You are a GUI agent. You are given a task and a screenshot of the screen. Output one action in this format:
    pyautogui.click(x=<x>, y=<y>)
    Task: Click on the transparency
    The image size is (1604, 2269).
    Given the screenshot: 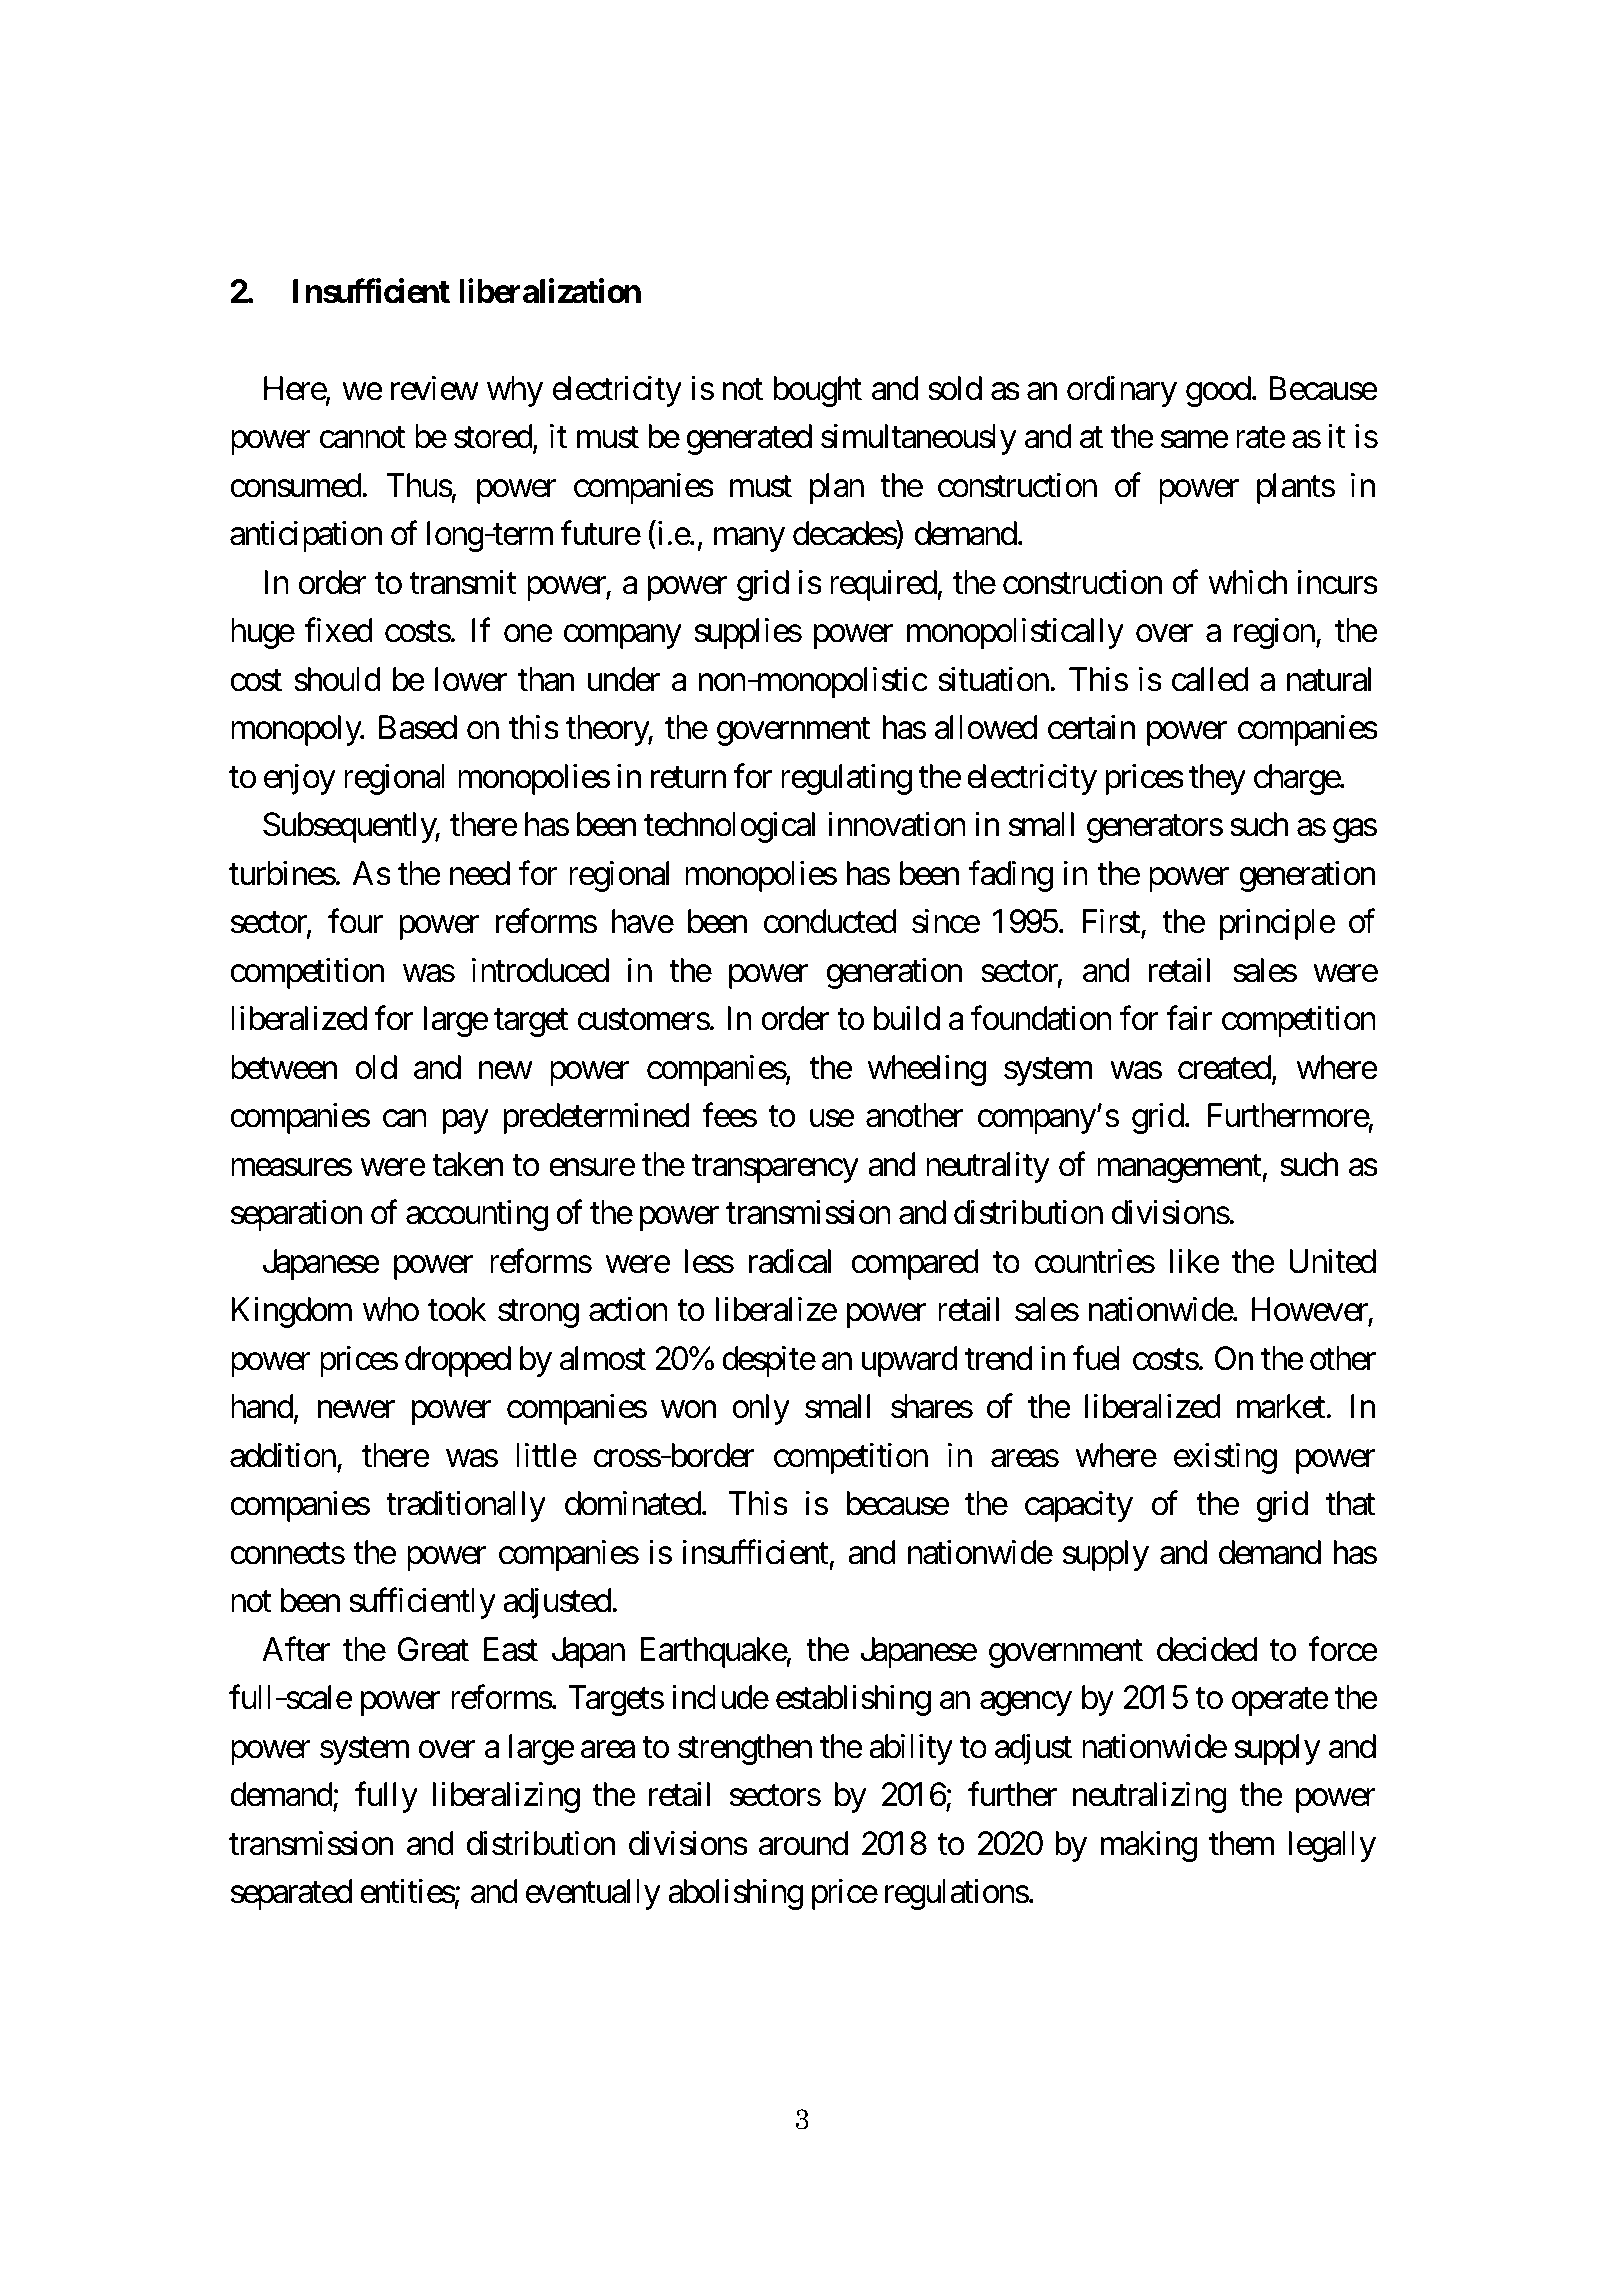 What is the action you would take?
    pyautogui.click(x=775, y=1169)
